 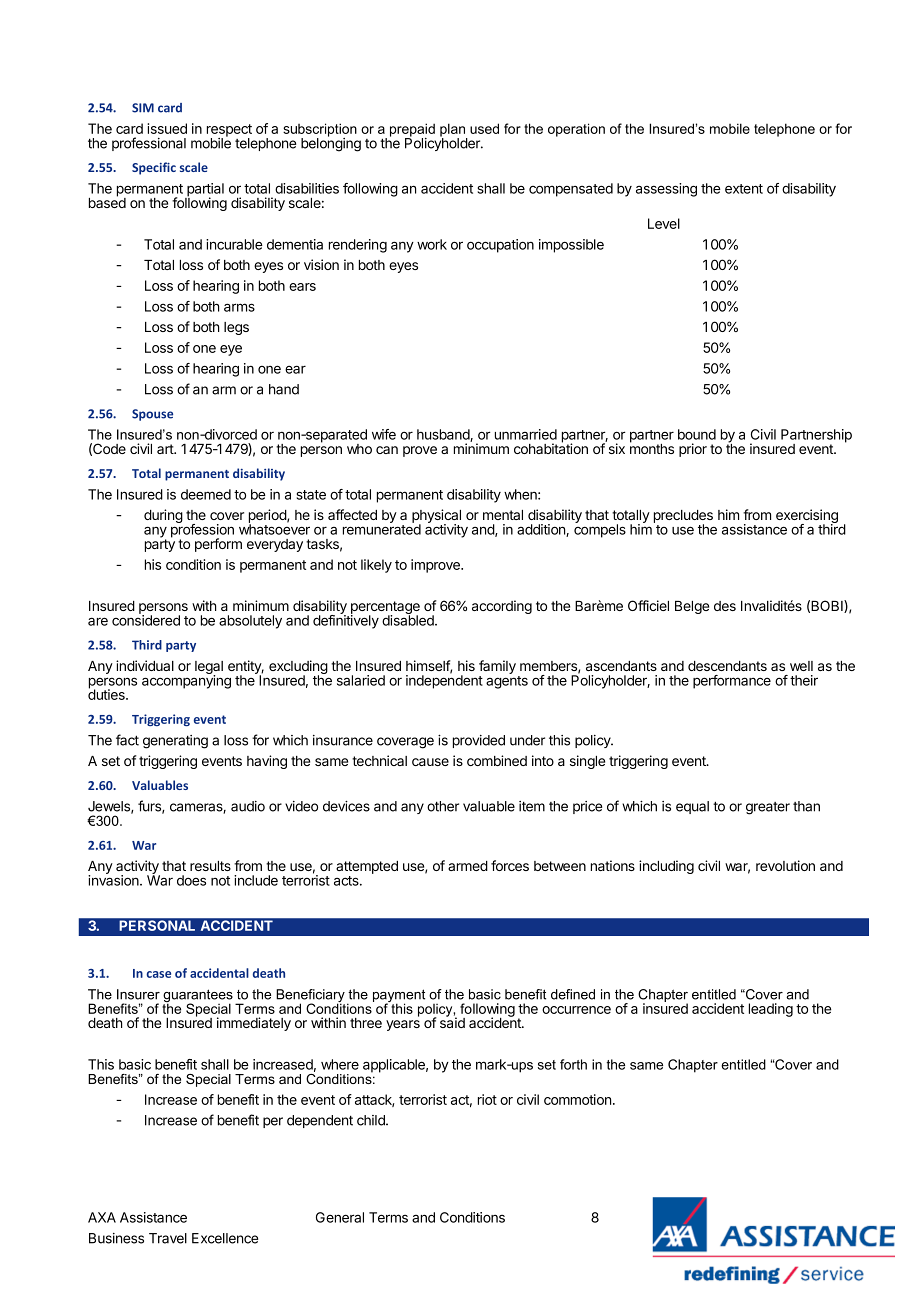 I want to click on precludes, so click(x=683, y=517).
